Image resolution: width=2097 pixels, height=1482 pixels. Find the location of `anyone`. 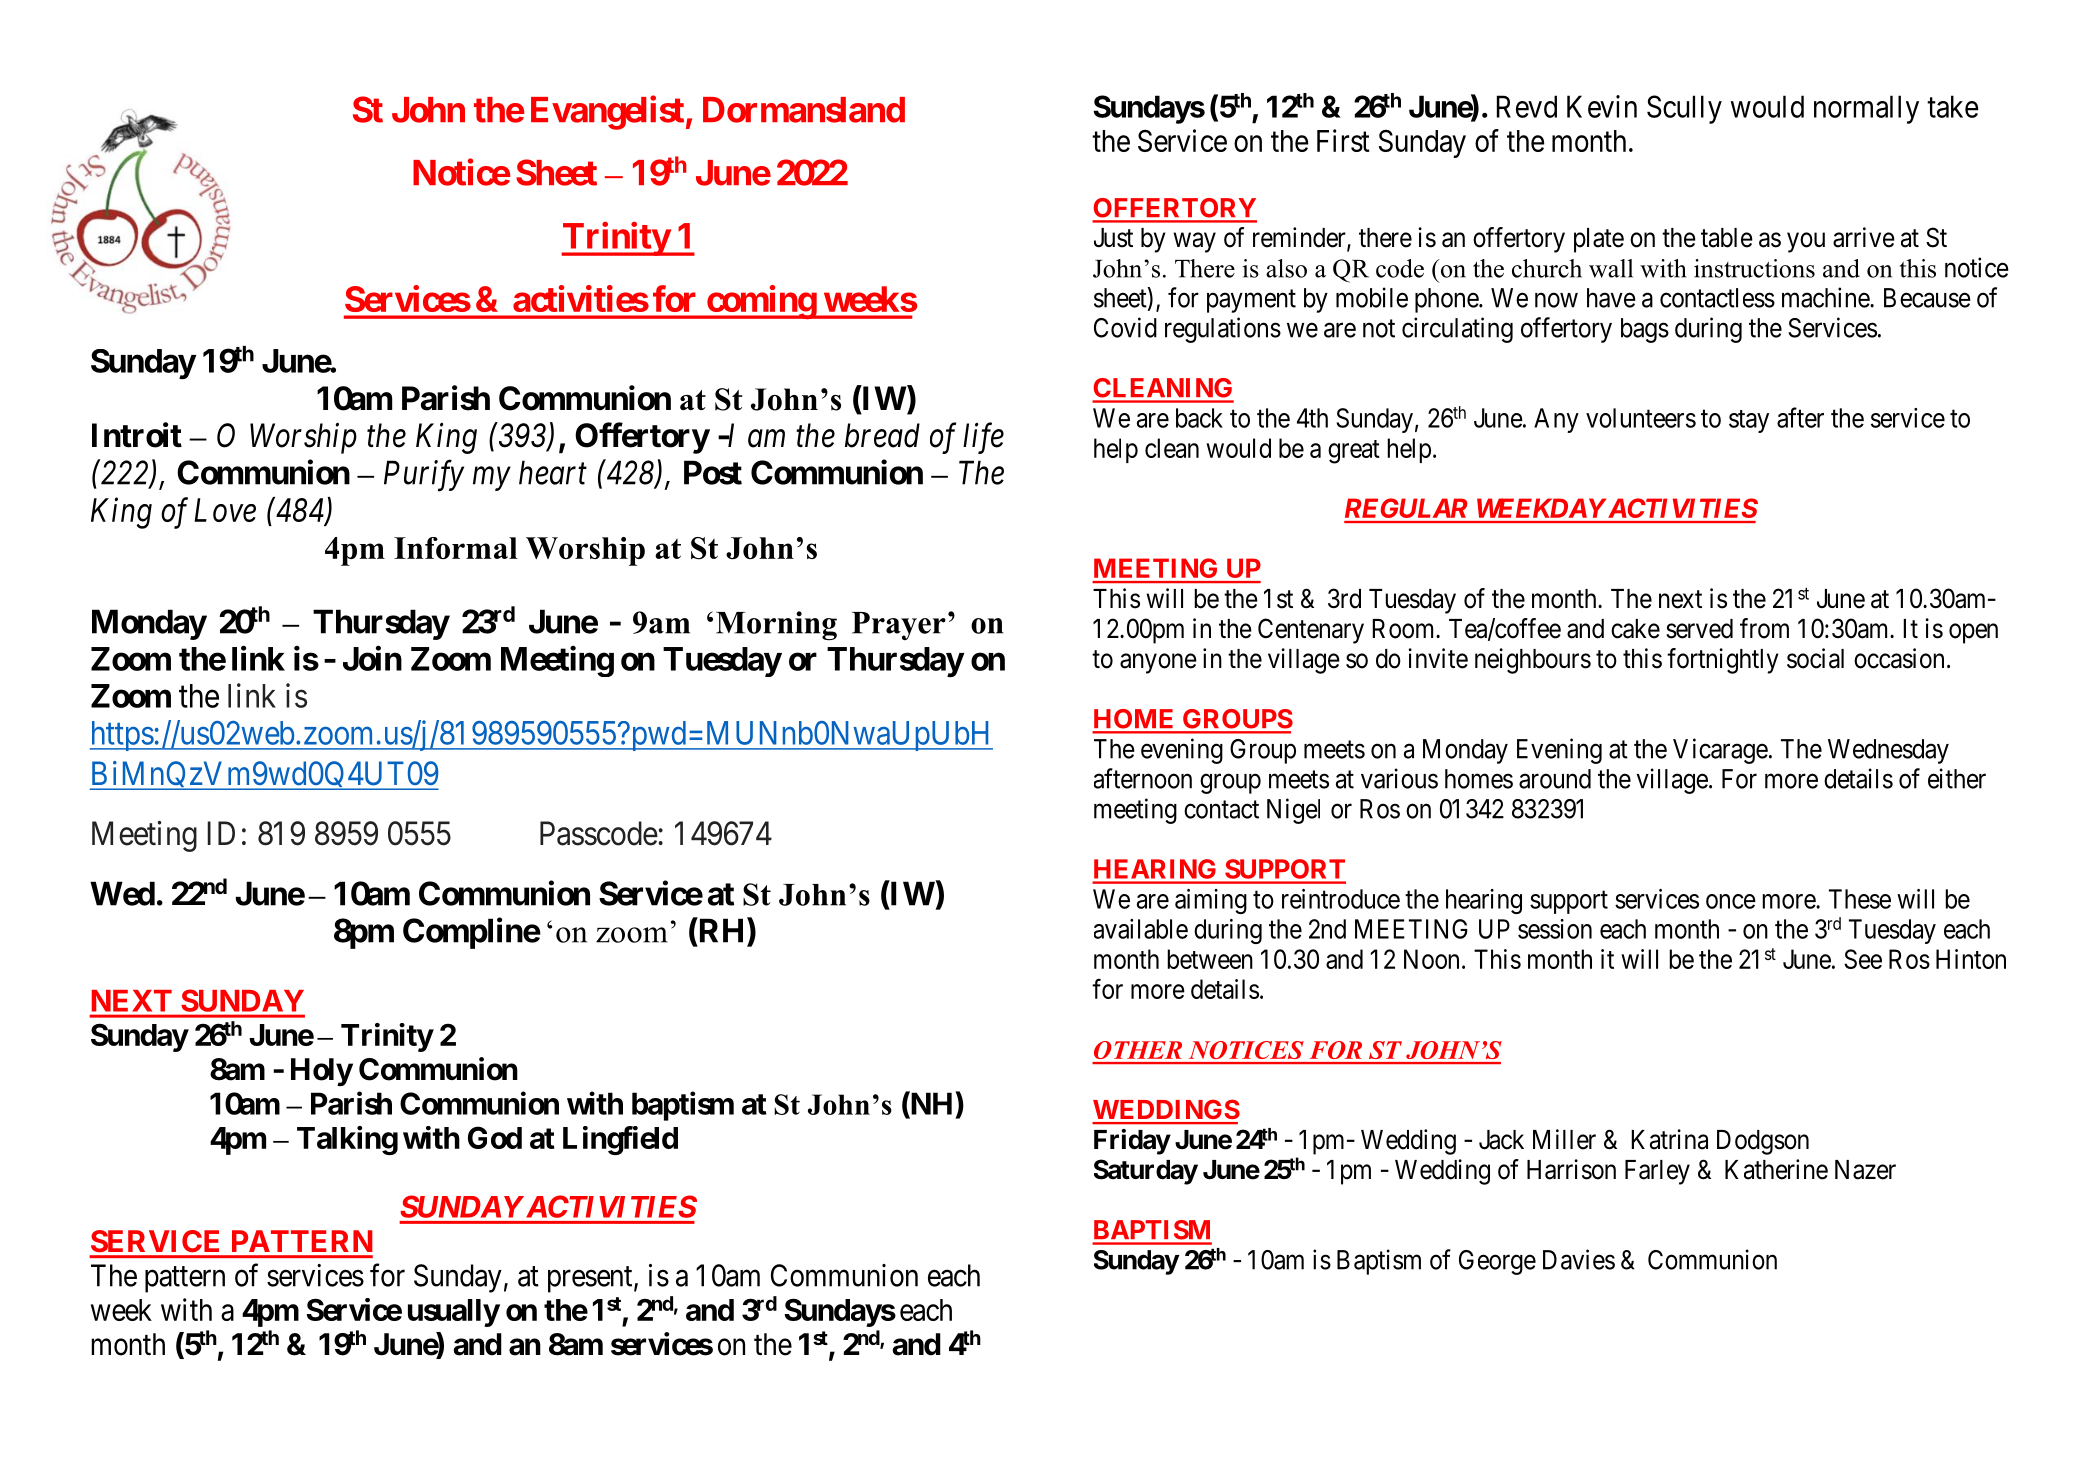

anyone is located at coordinates (1158, 664).
